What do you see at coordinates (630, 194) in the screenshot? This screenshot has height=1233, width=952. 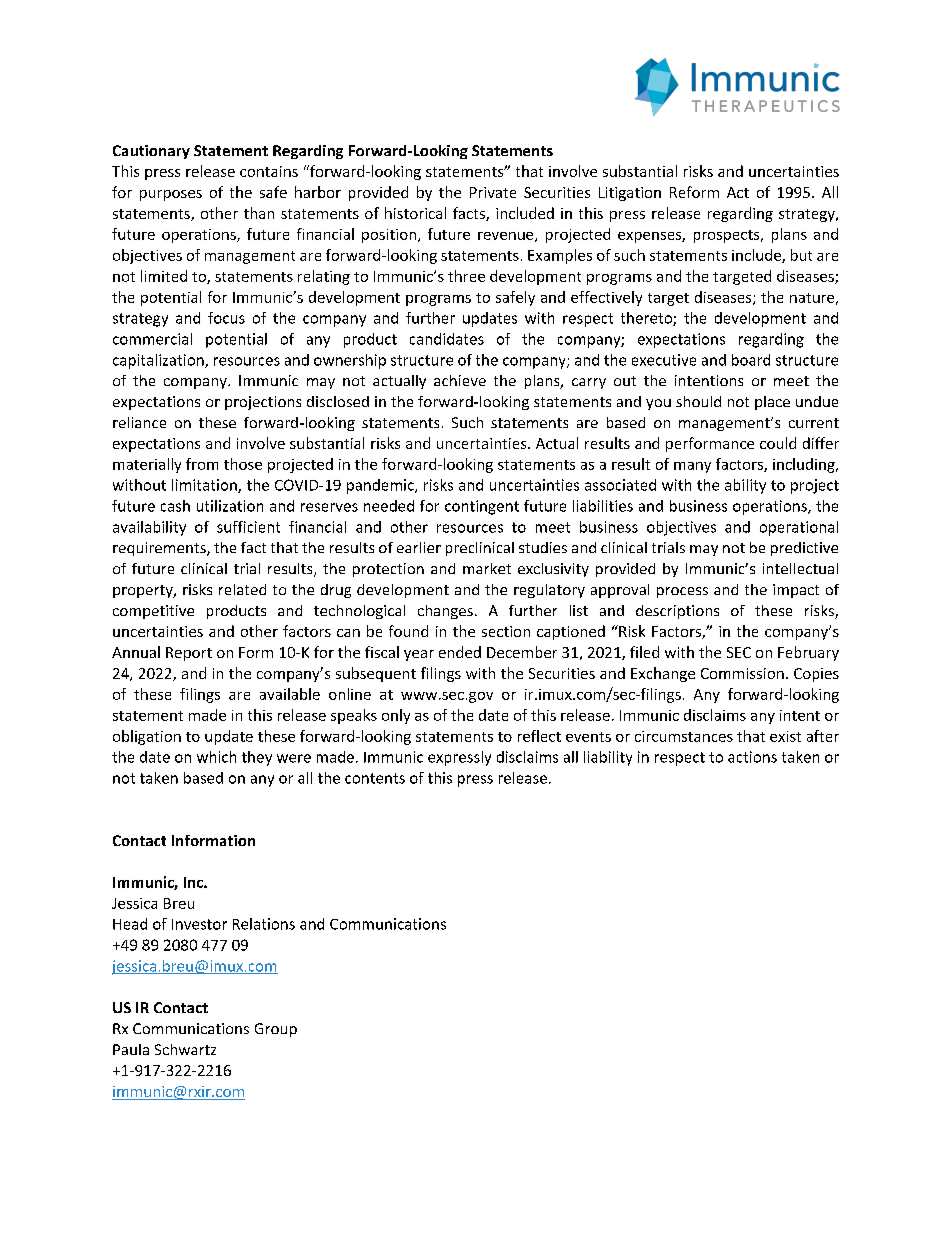 I see `Litigation` at bounding box center [630, 194].
